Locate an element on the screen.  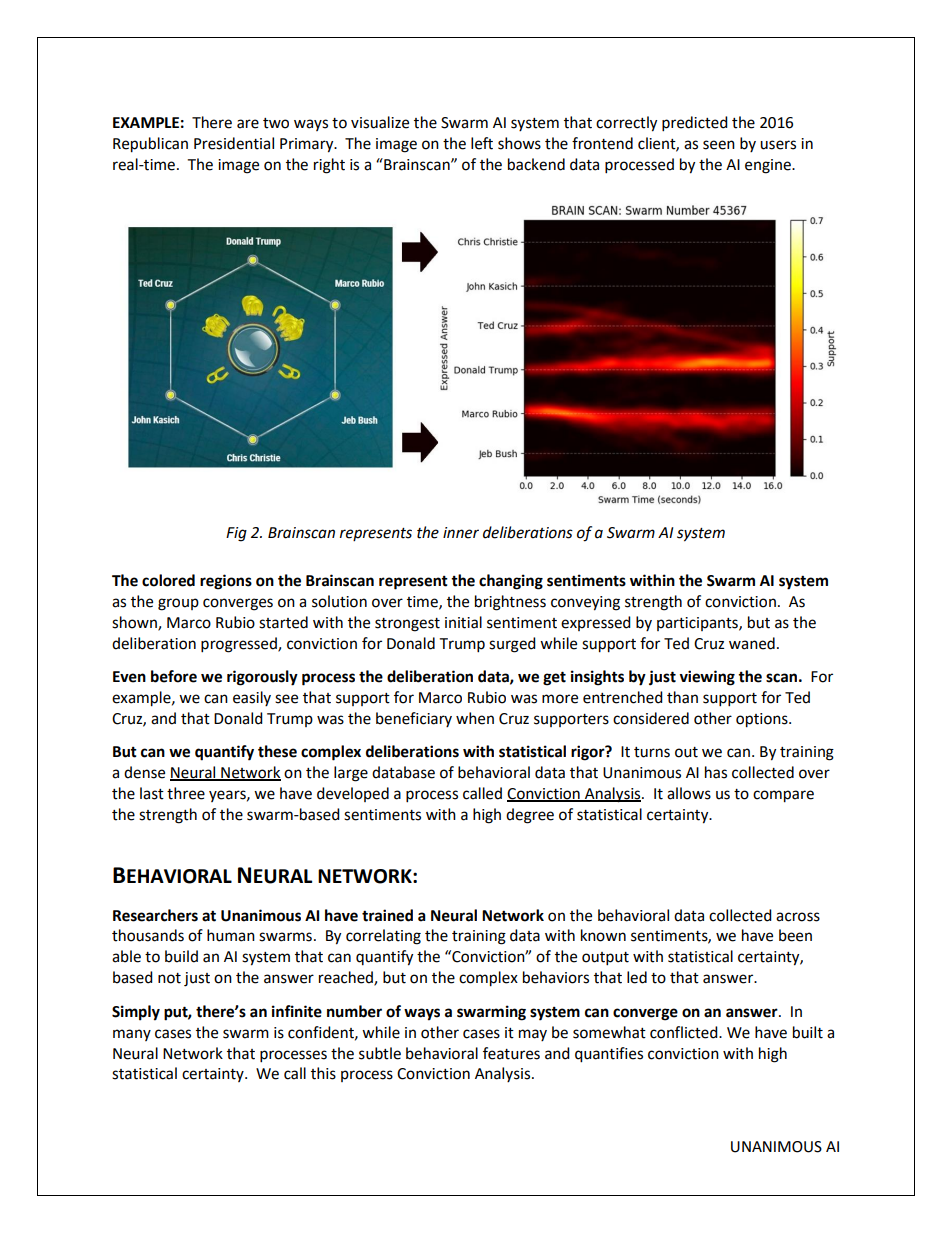
many is located at coordinates (132, 1035).
